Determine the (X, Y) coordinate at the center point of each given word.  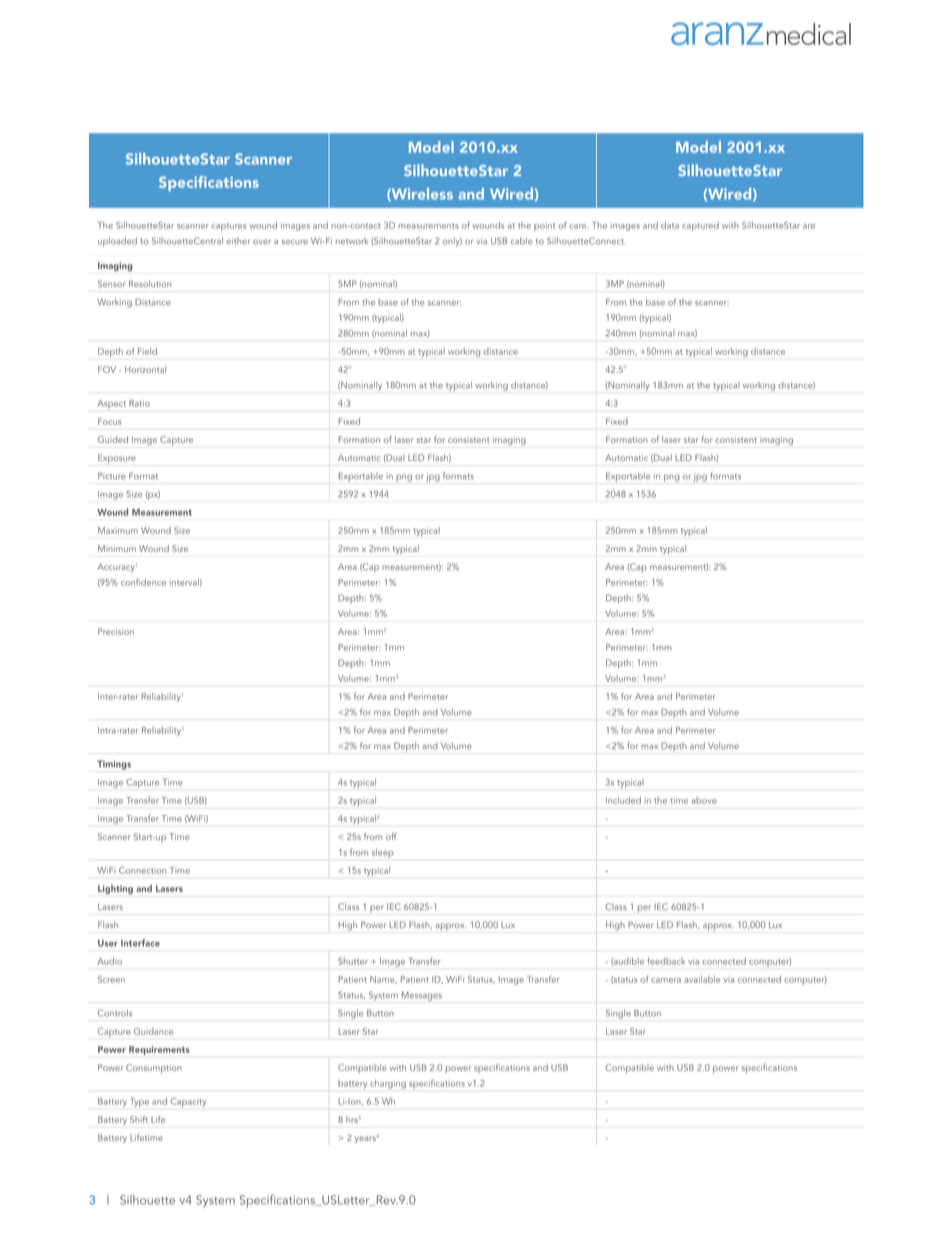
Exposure (117, 459)
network (352, 241)
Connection (142, 870)
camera (666, 980)
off (391, 836)
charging (388, 1084)
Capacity (188, 1102)
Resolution (150, 284)
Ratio (139, 403)
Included (623, 800)
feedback (666, 961)
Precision (116, 631)
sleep (383, 853)
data (670, 225)
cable (522, 241)
